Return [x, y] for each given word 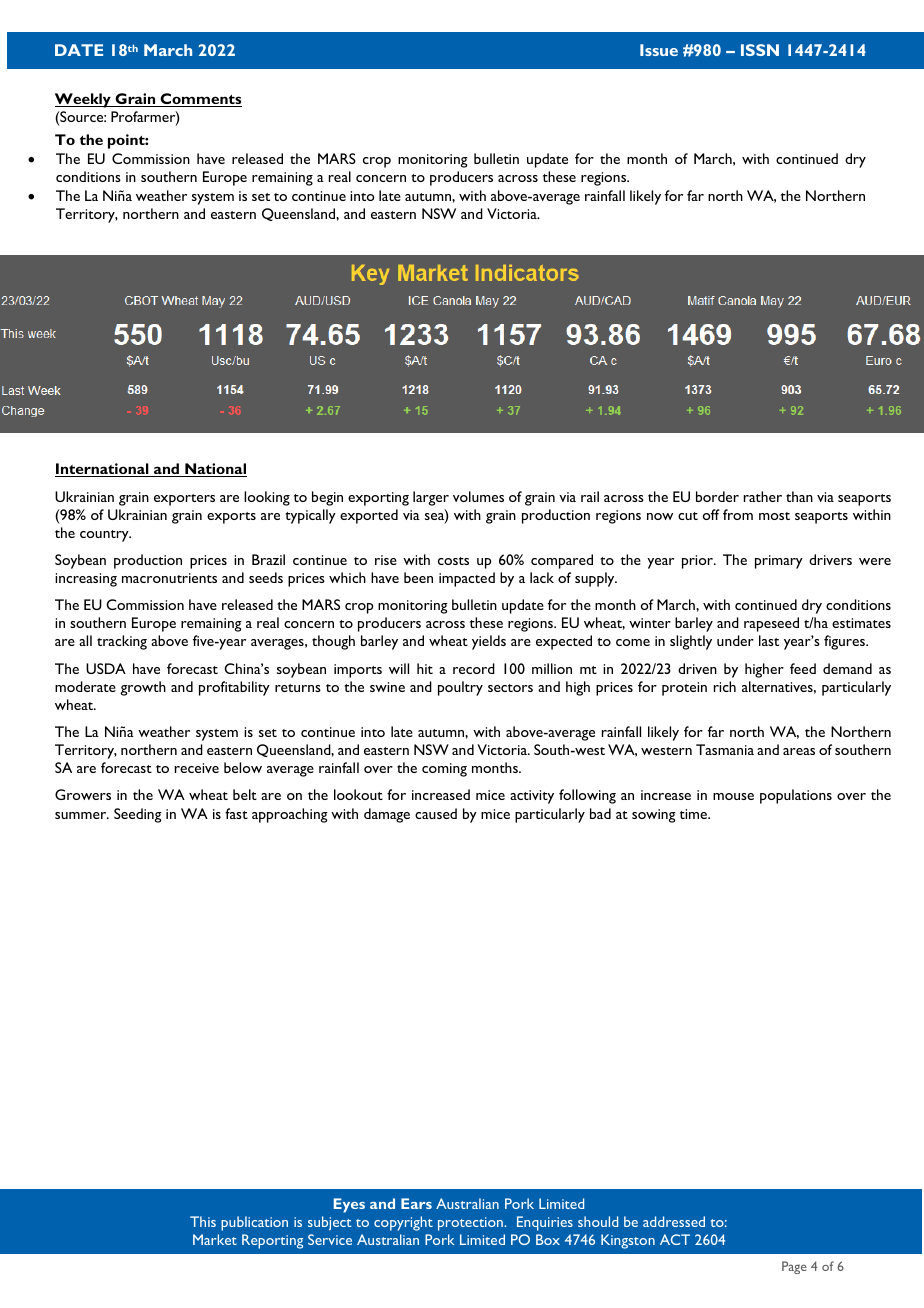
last [769, 640]
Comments [200, 100]
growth [143, 688]
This [203, 1221]
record [474, 668]
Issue [659, 50]
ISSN [760, 50]
